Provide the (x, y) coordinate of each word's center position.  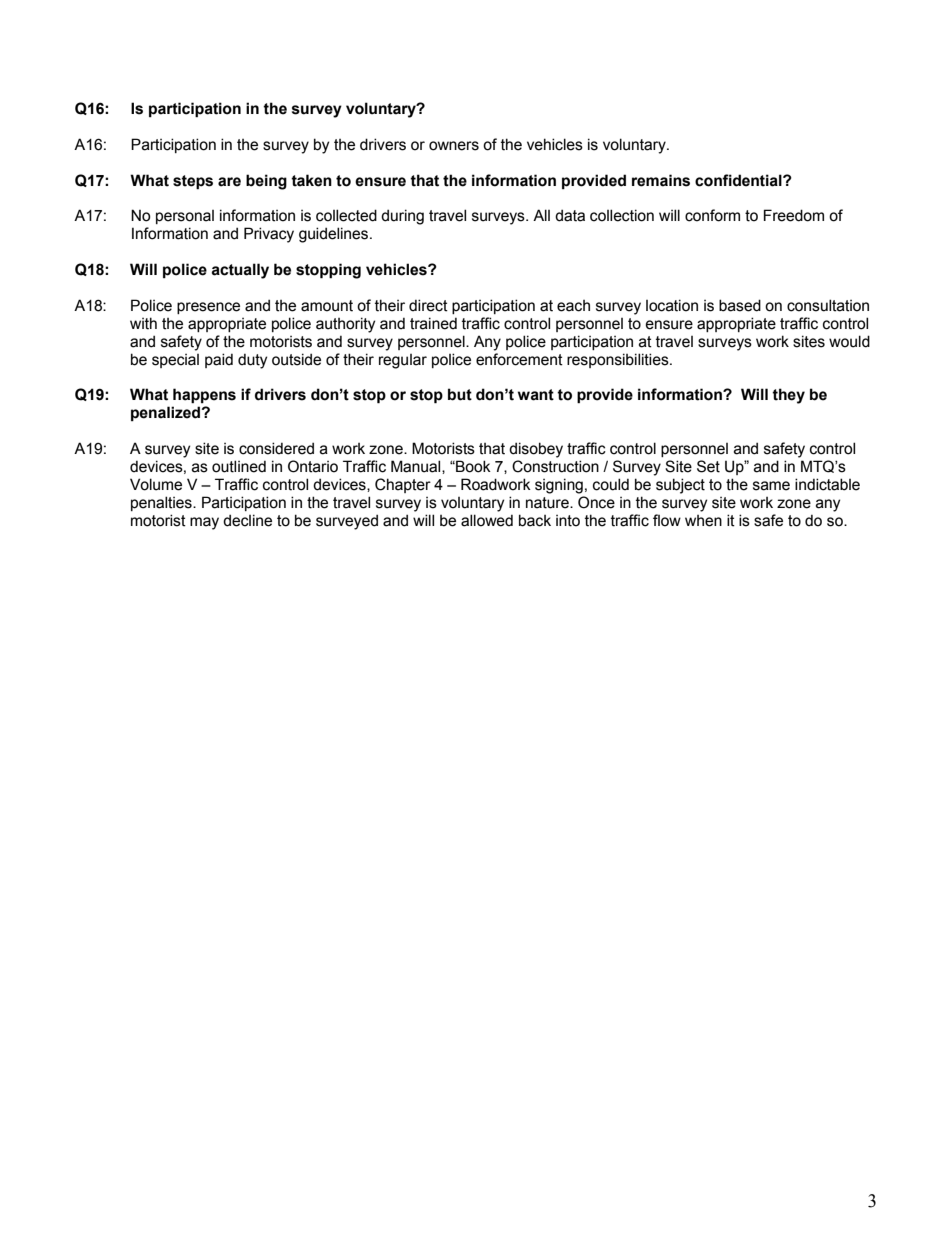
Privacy (269, 235)
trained (433, 323)
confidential (739, 180)
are (229, 182)
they (788, 396)
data (570, 215)
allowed (487, 520)
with (143, 323)
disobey (536, 450)
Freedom (794, 215)
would (849, 341)
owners (454, 146)
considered (276, 448)
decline (247, 520)
